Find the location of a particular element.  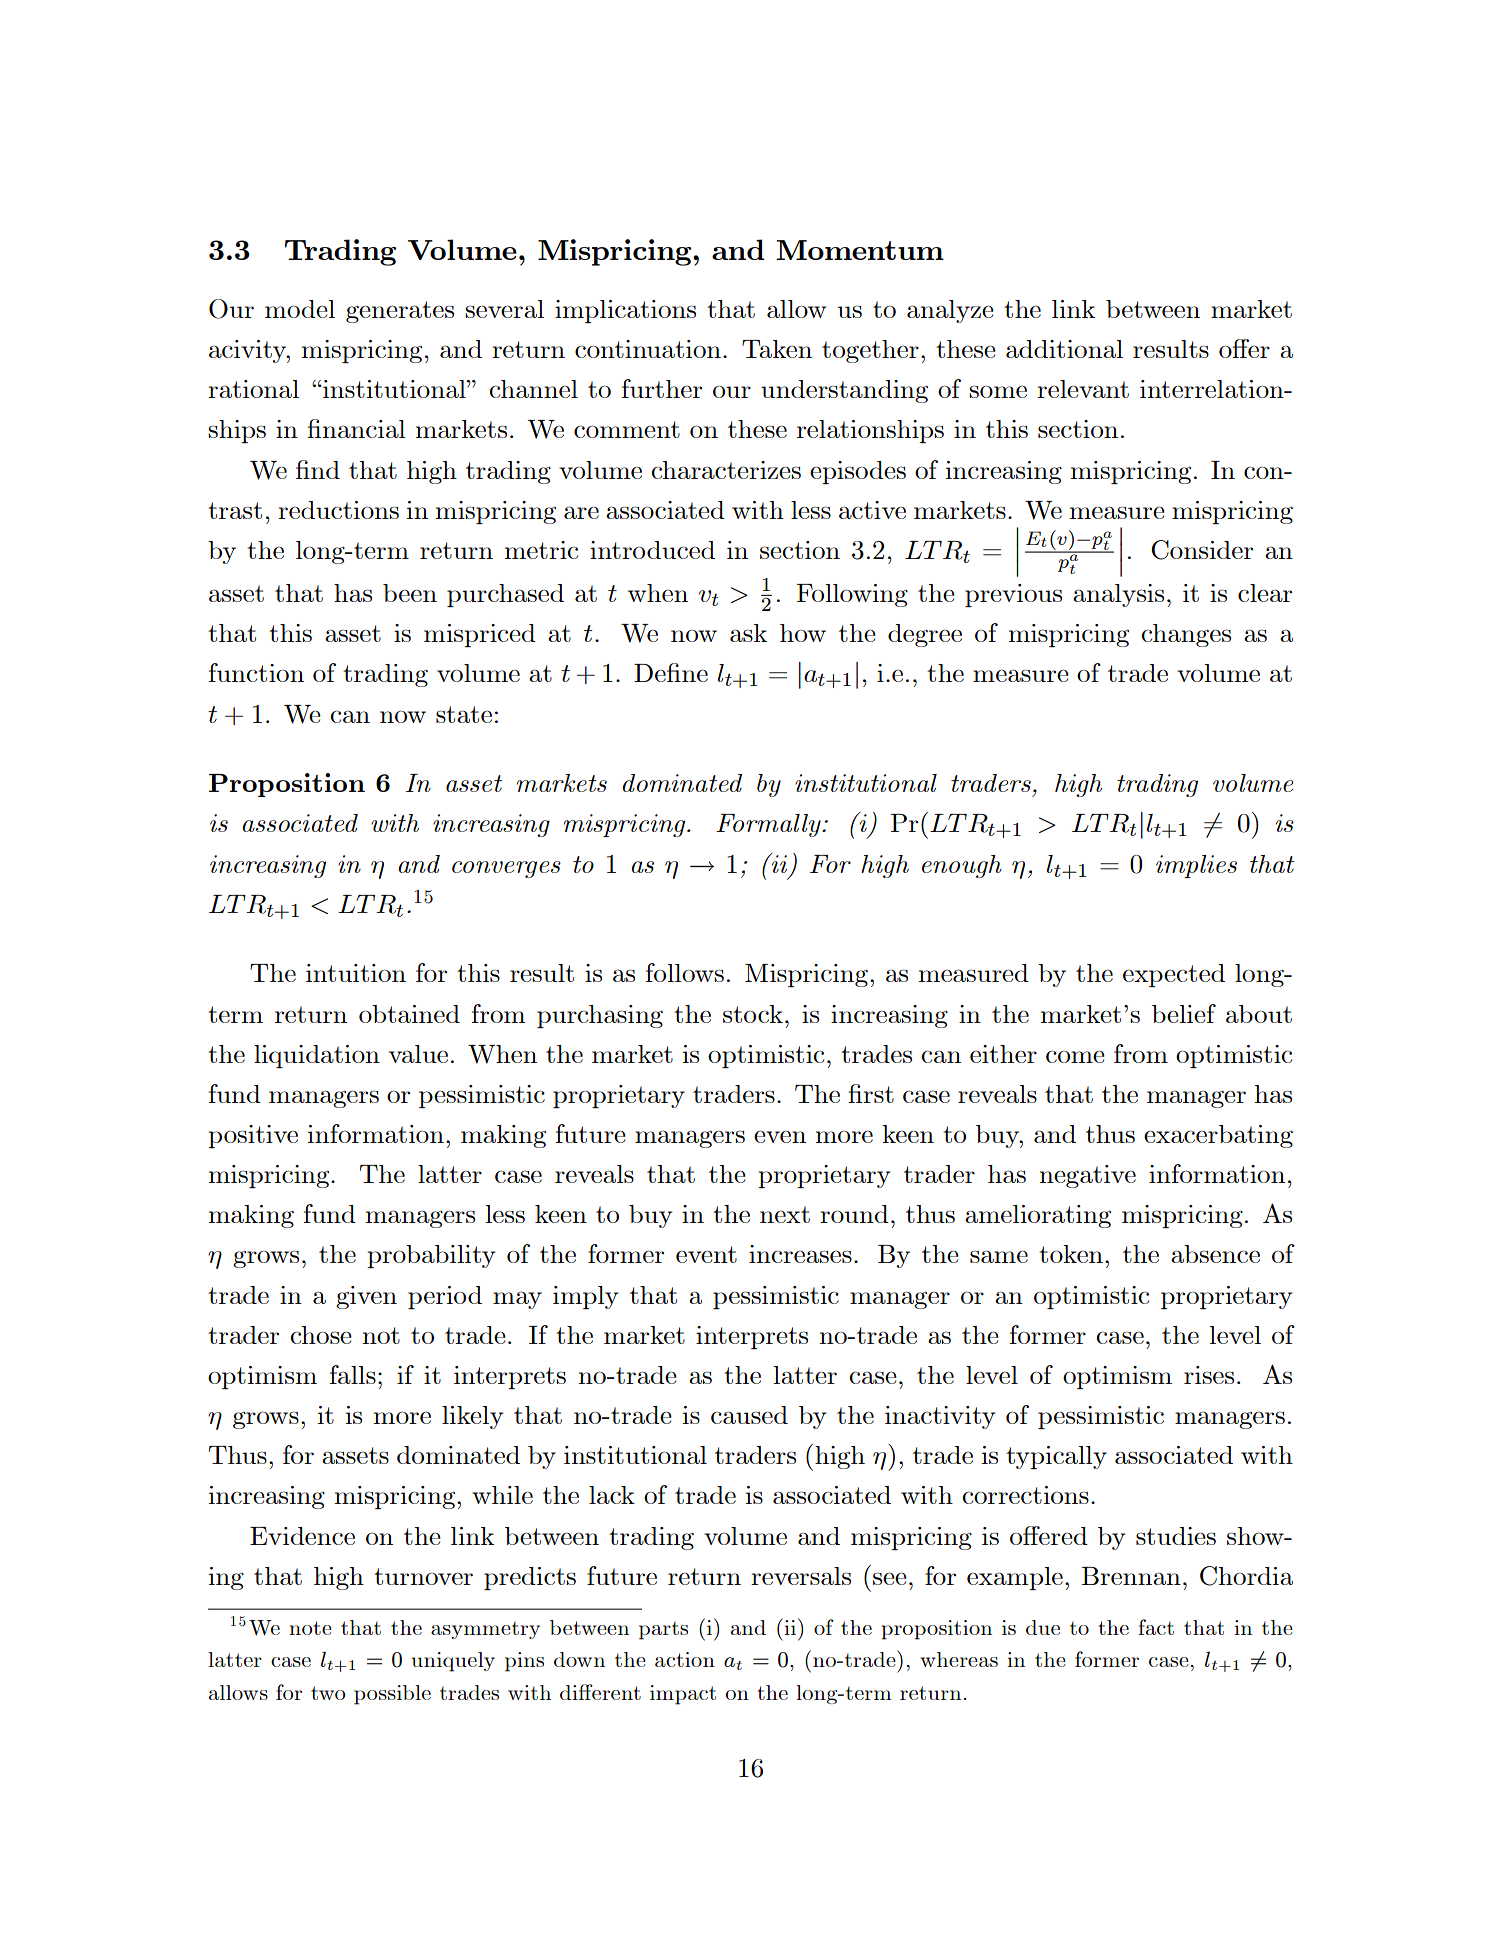

possible is located at coordinates (392, 1695).
